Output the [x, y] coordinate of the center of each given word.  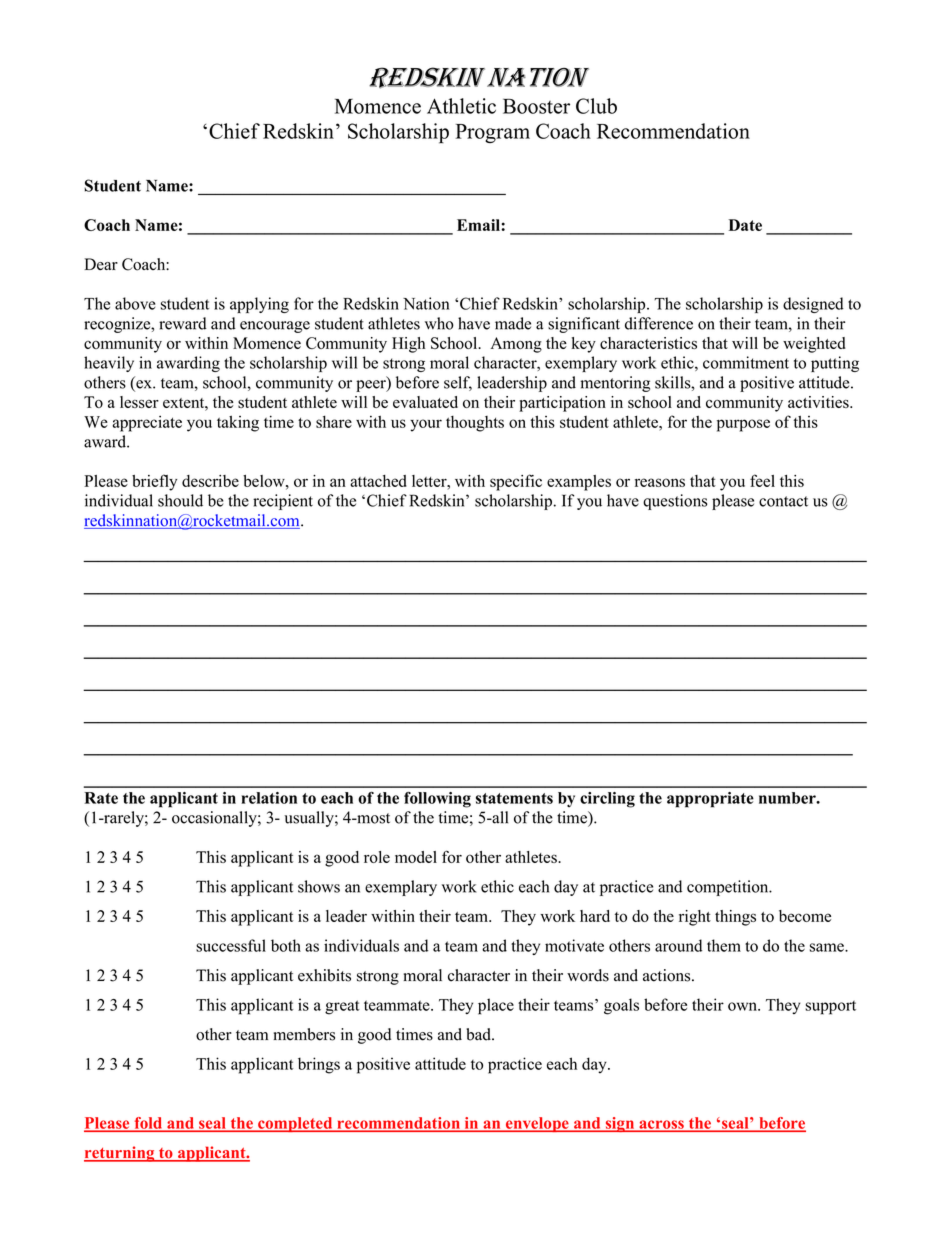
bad [479, 1034]
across [661, 1125]
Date [745, 225]
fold [148, 1124]
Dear [101, 264]
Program [492, 133]
